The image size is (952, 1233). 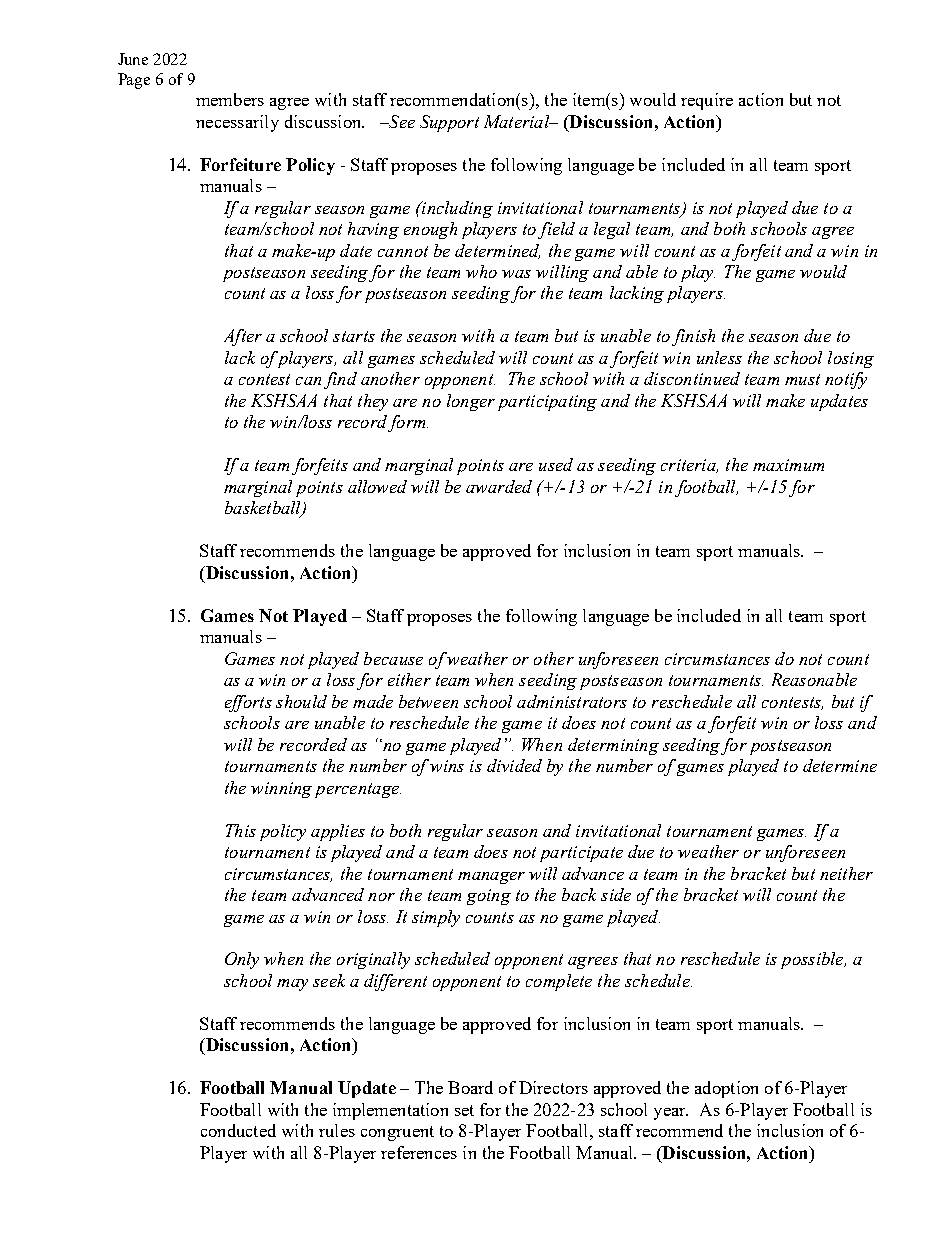 I want to click on because, so click(x=393, y=658).
